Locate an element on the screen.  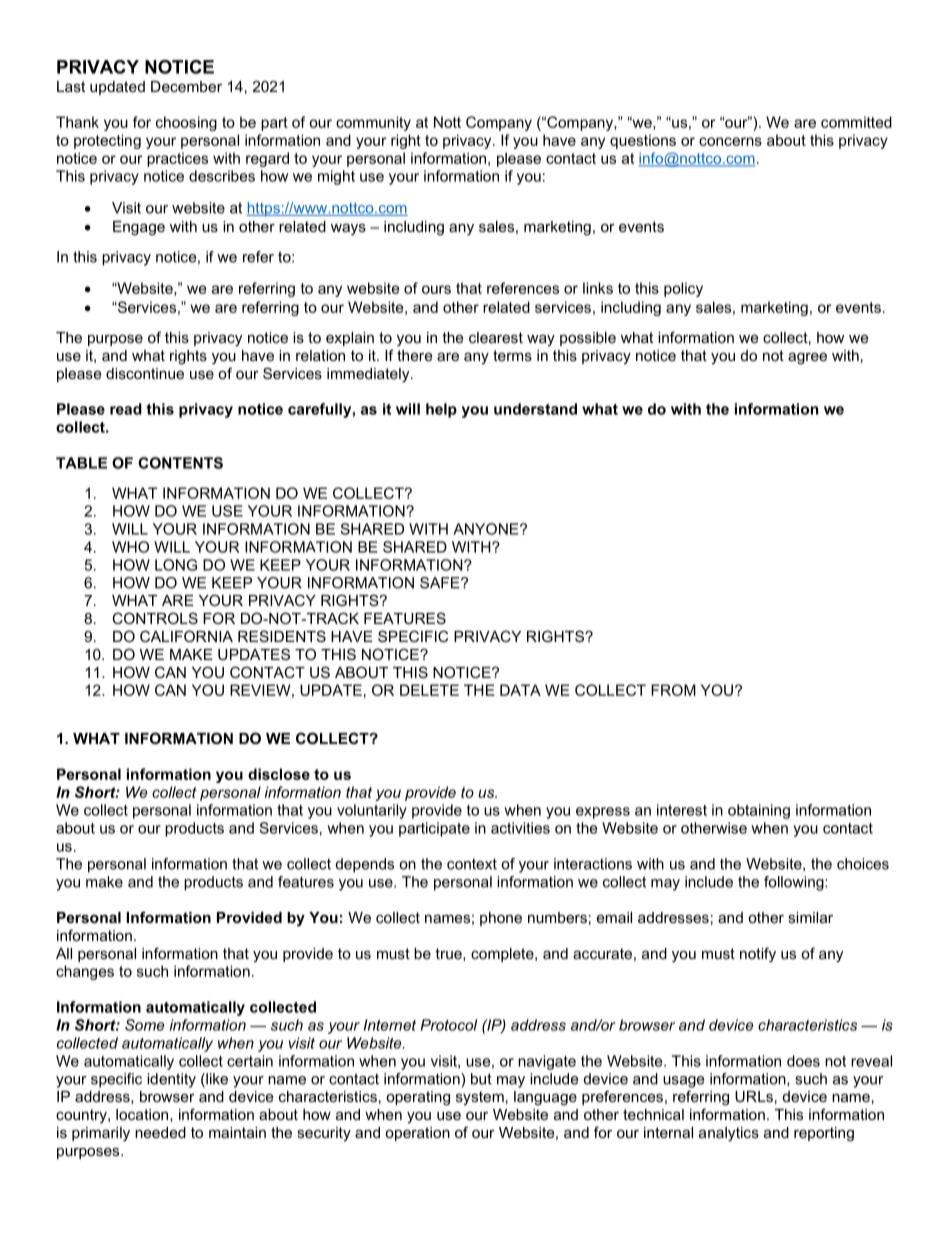
identity is located at coordinates (171, 1080).
